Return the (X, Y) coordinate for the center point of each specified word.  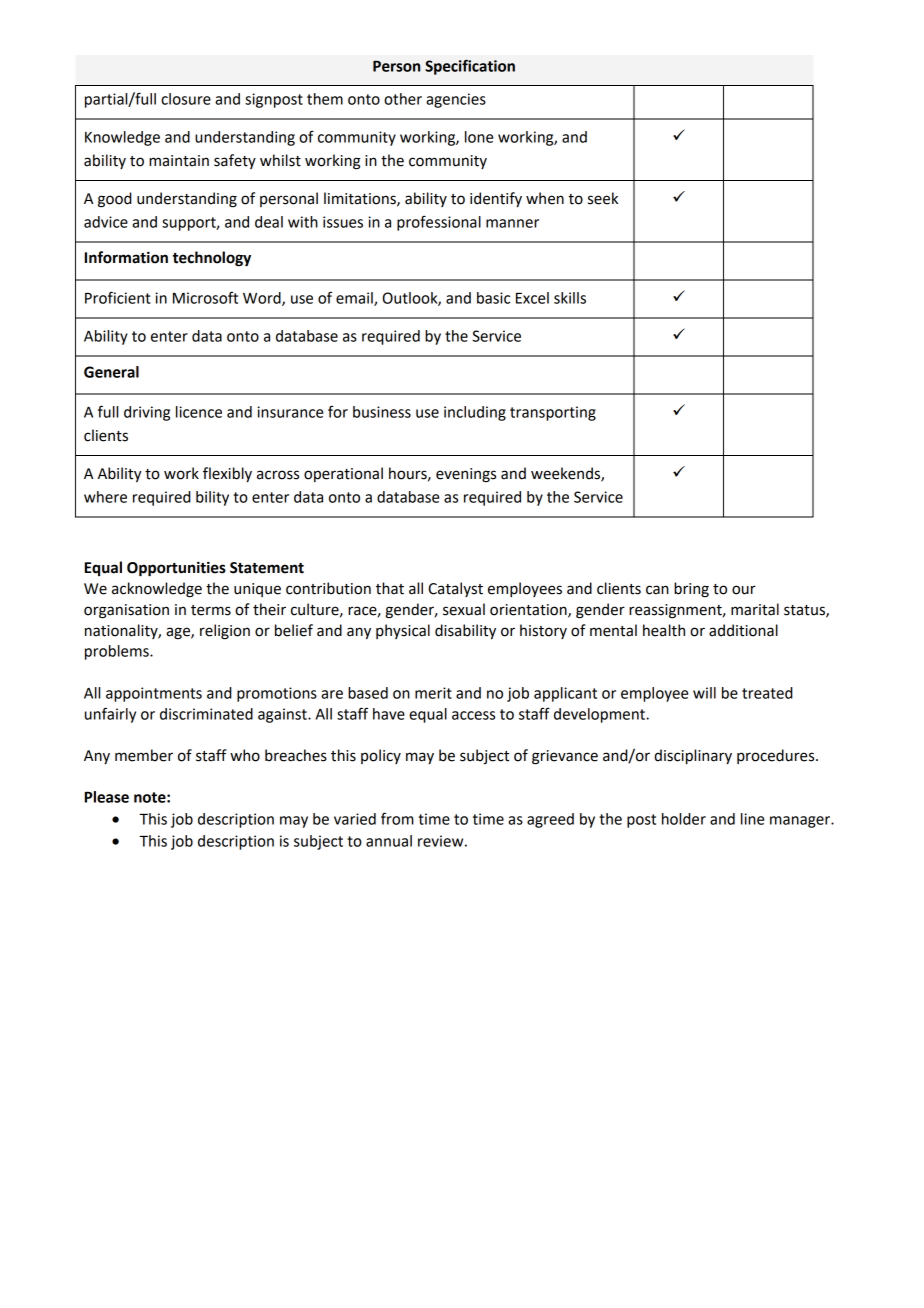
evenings (466, 475)
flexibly (227, 474)
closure (186, 99)
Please (107, 797)
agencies (456, 100)
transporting (553, 413)
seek (603, 198)
